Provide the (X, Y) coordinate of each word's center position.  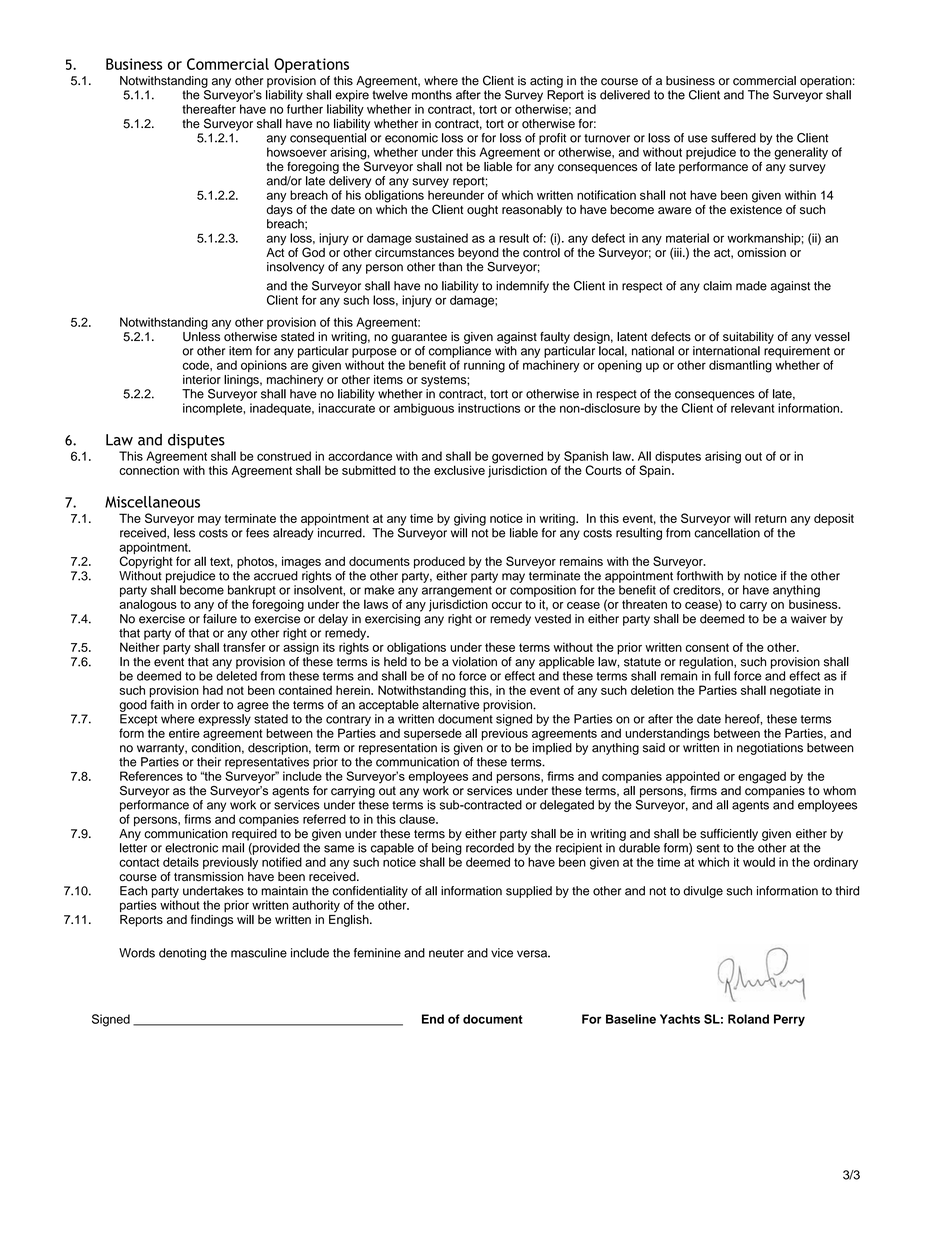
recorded (490, 848)
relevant (753, 408)
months (432, 95)
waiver (809, 619)
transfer (244, 647)
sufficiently (729, 835)
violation (474, 662)
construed (284, 456)
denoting (182, 954)
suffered (733, 138)
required (254, 835)
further (305, 109)
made (751, 286)
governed (517, 458)
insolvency (295, 268)
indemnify (522, 287)
